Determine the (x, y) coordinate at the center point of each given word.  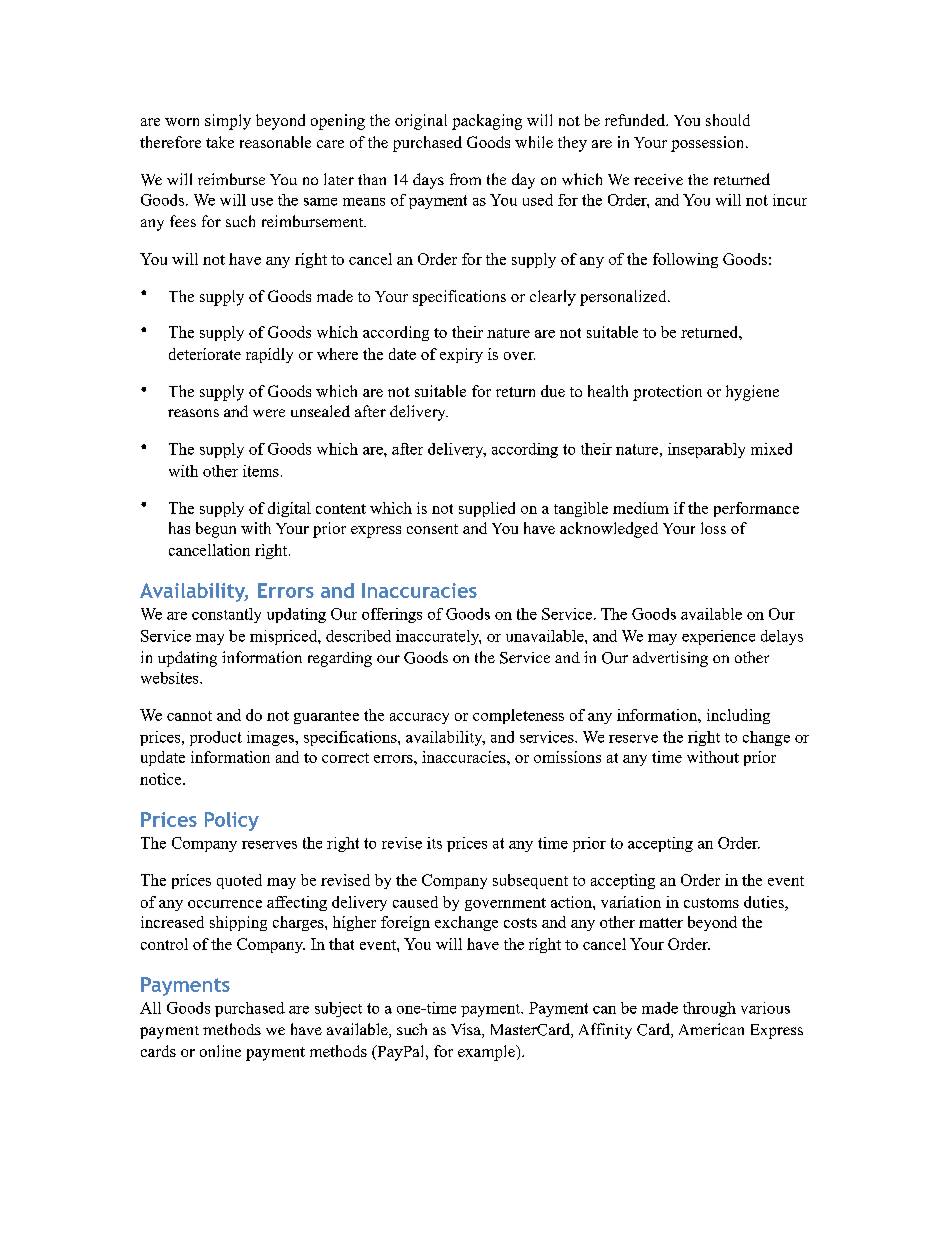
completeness (518, 716)
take (220, 142)
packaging (487, 122)
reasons (193, 413)
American (711, 1029)
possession (709, 144)
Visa (467, 1030)
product (216, 738)
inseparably (706, 450)
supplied (487, 509)
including (738, 716)
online (220, 1051)
